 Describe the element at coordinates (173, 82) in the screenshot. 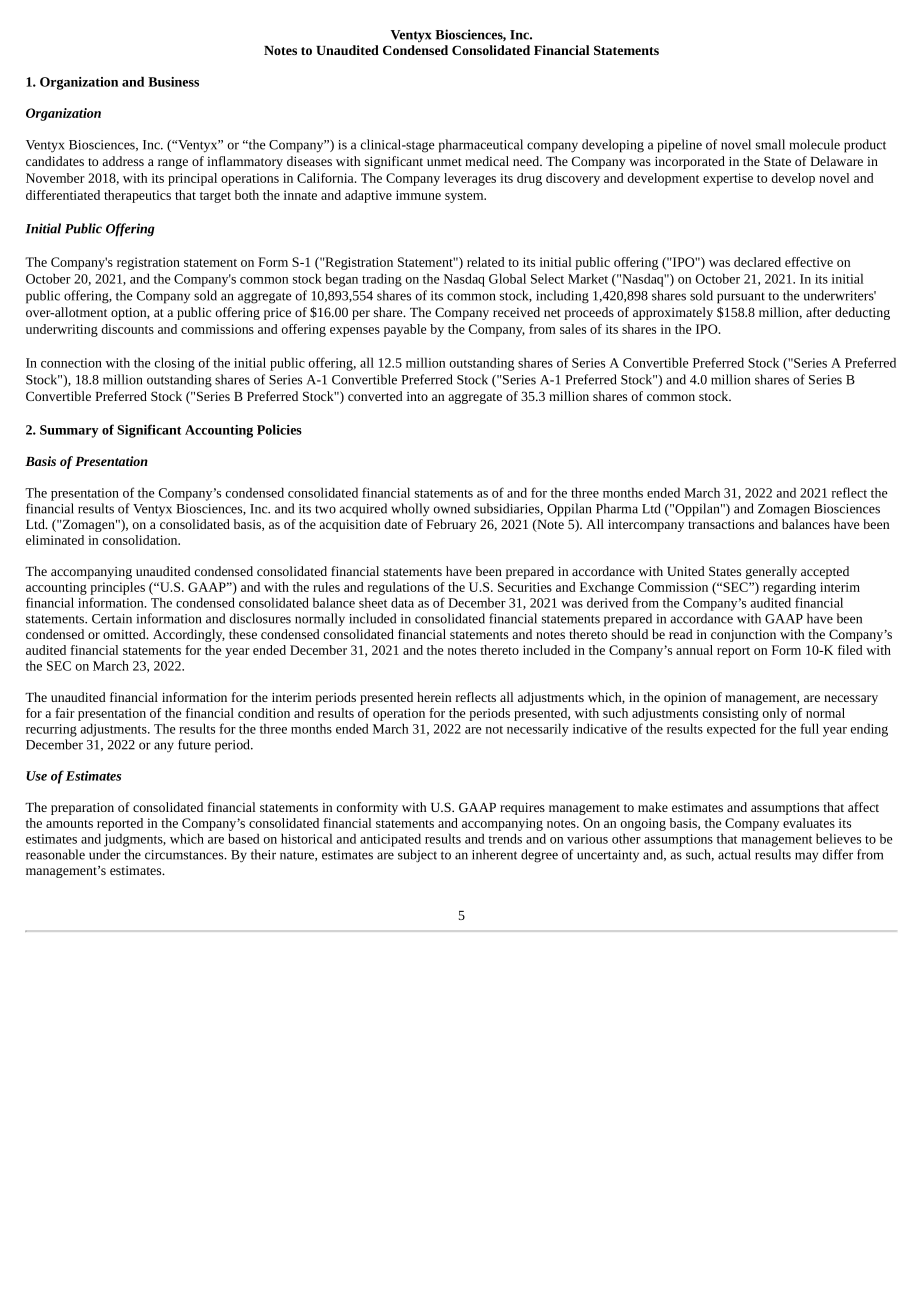

I see `Business` at that location.
